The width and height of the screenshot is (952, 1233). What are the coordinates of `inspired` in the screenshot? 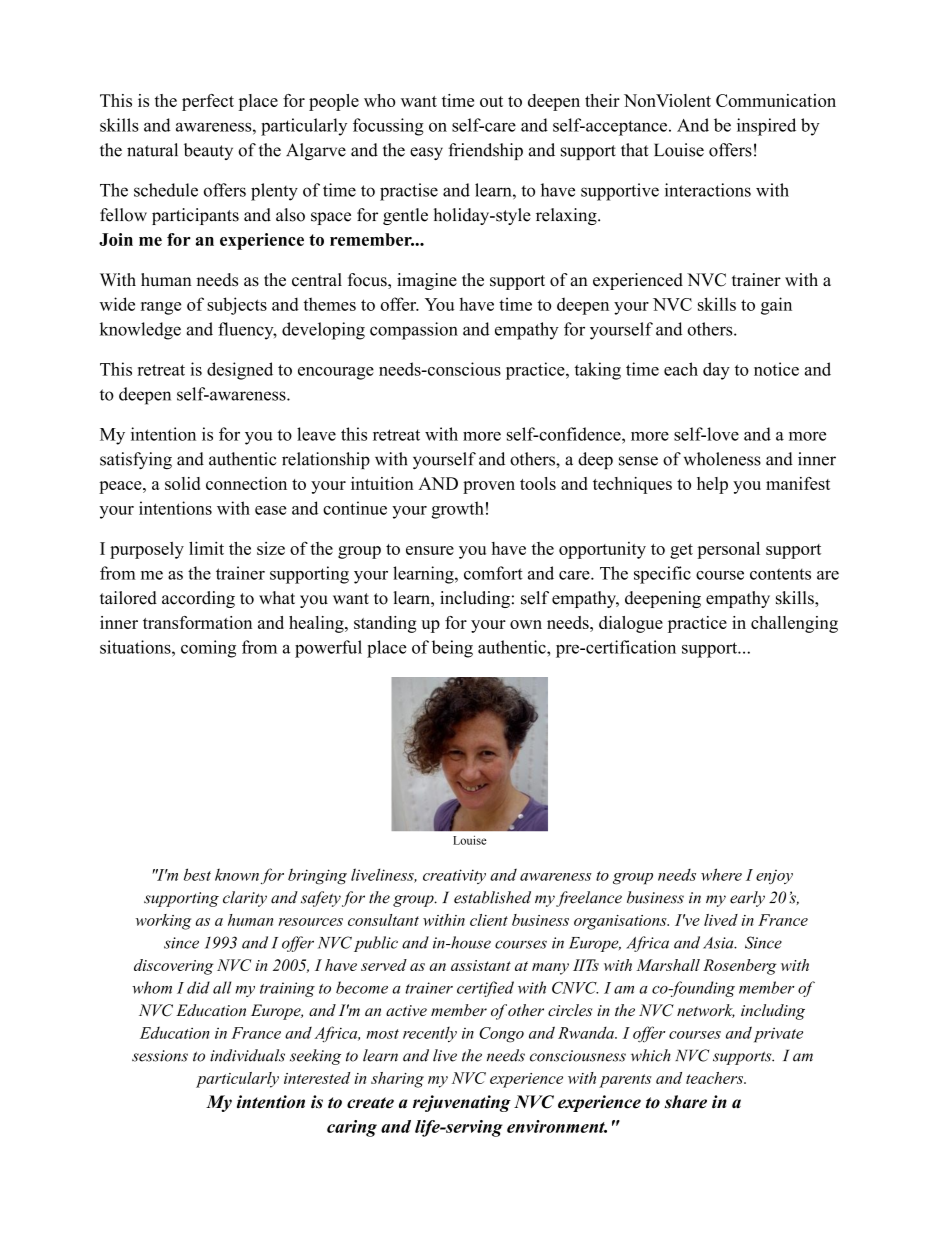 It's located at (766, 127).
